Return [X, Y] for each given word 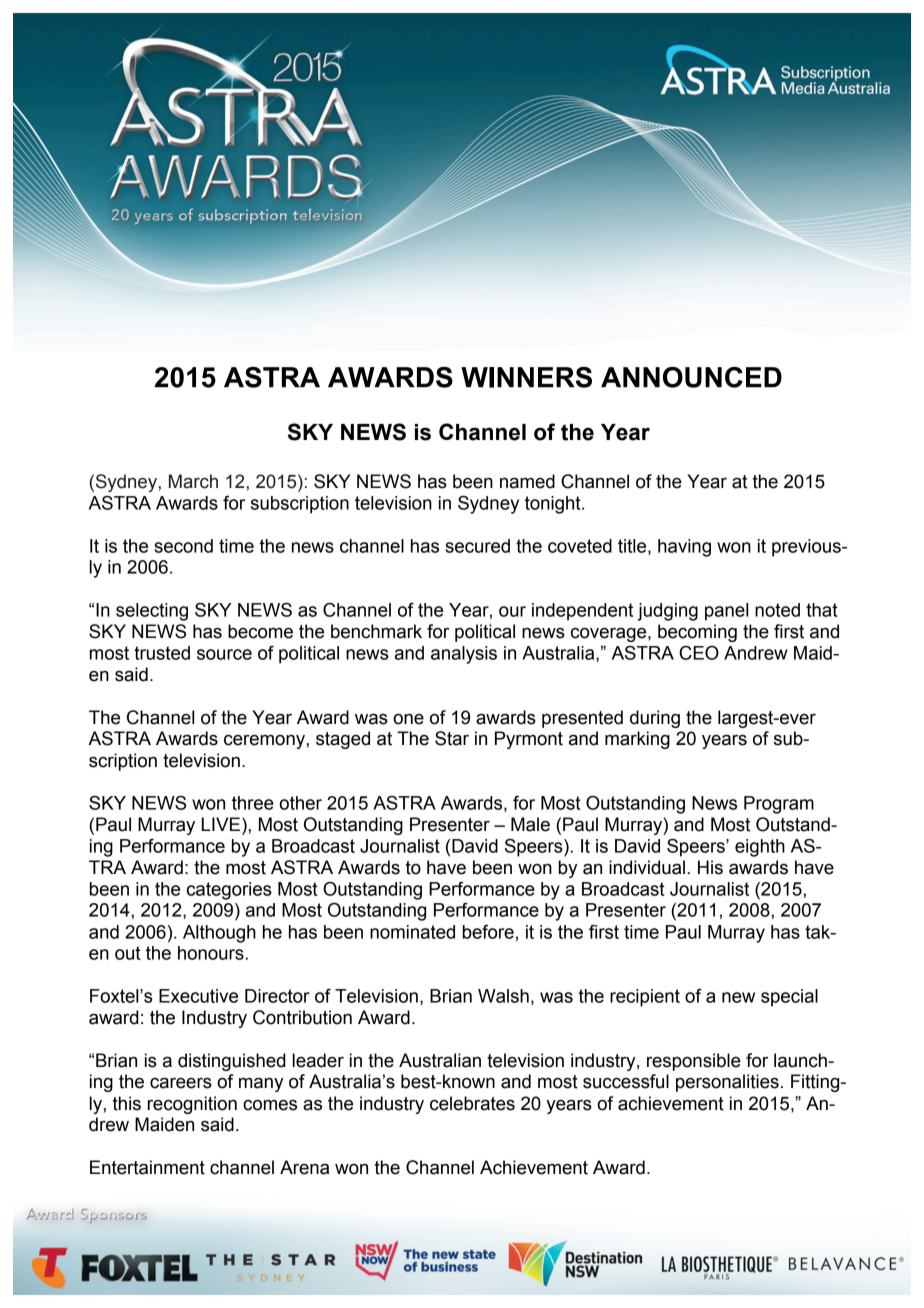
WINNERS [526, 377]
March [193, 481]
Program [779, 805]
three [253, 803]
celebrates [472, 1103]
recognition [192, 1105]
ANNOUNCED [691, 377]
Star [452, 738]
